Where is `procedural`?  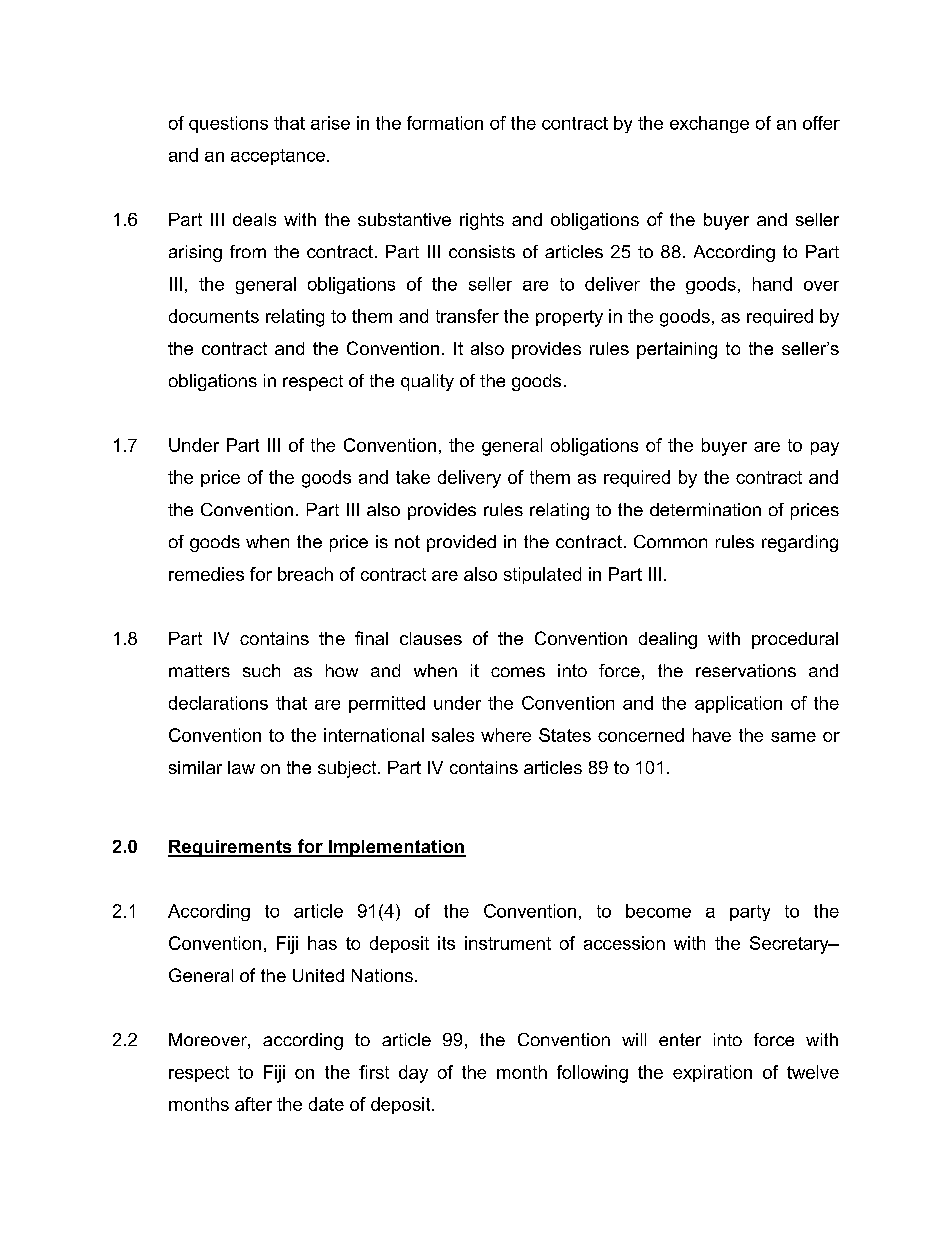 procedural is located at coordinates (795, 640).
